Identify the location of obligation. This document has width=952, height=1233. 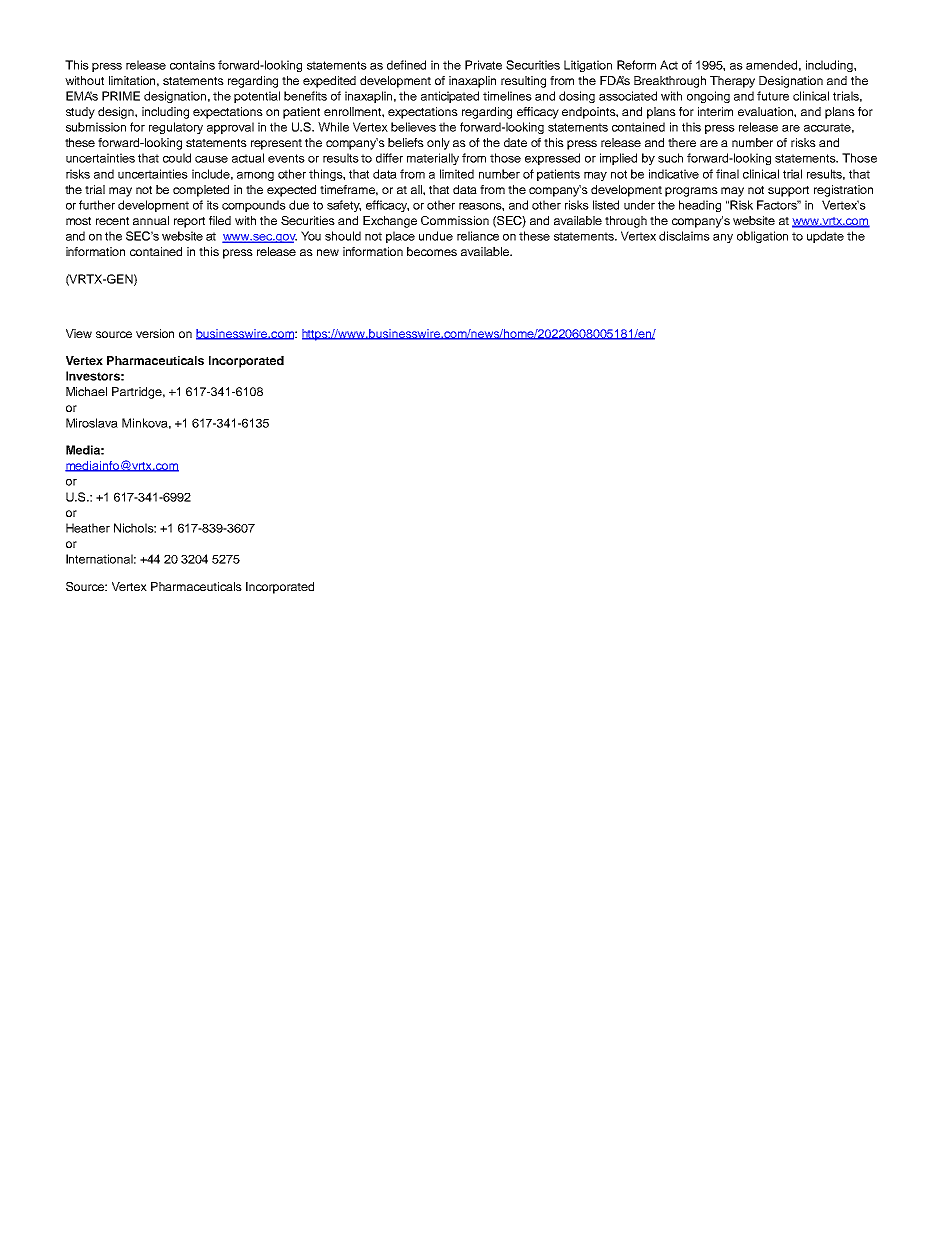
(762, 237).
